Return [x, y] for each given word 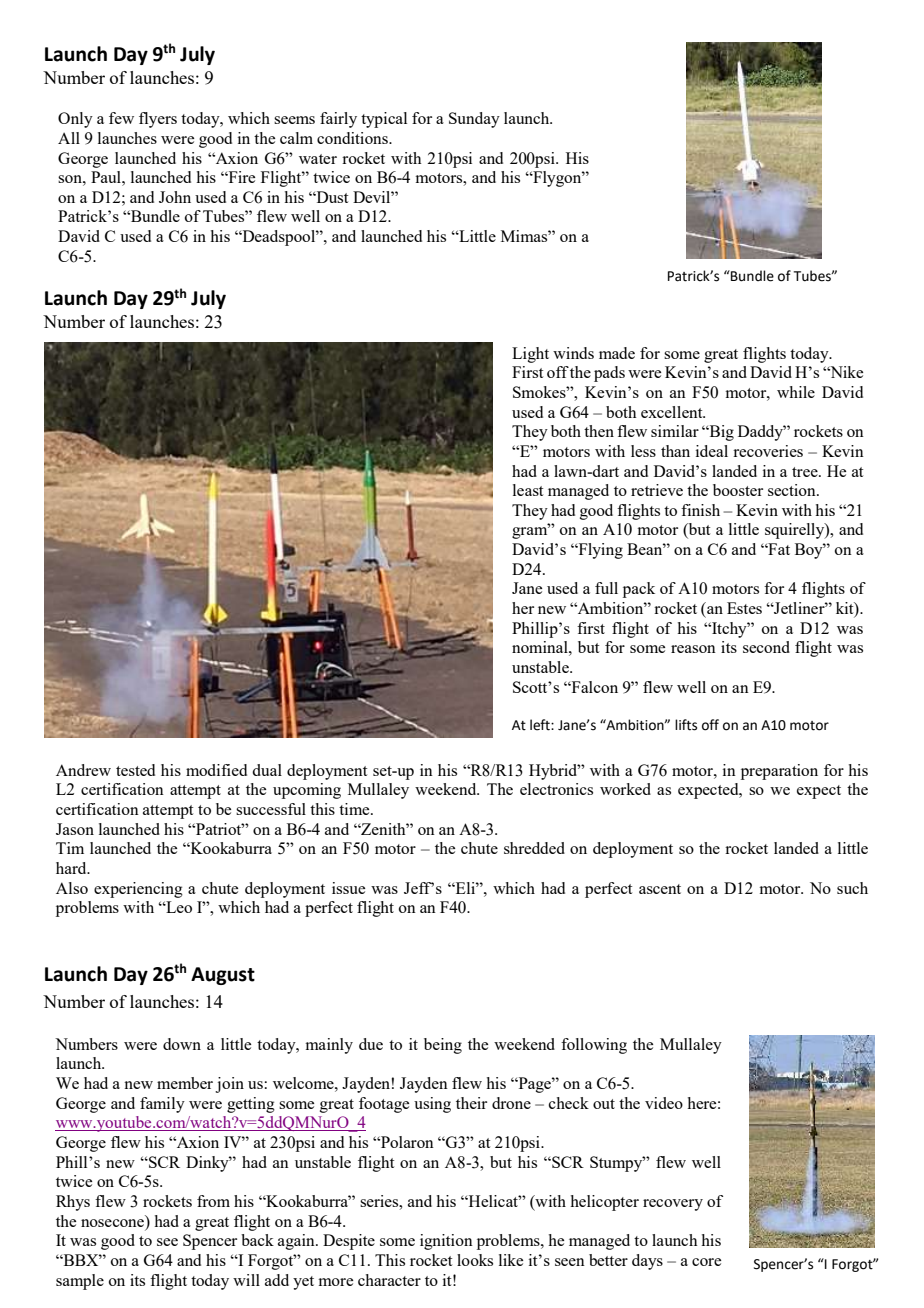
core [706, 1262]
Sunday [474, 120]
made [617, 353]
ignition [446, 1242]
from [213, 1201]
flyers [158, 120]
